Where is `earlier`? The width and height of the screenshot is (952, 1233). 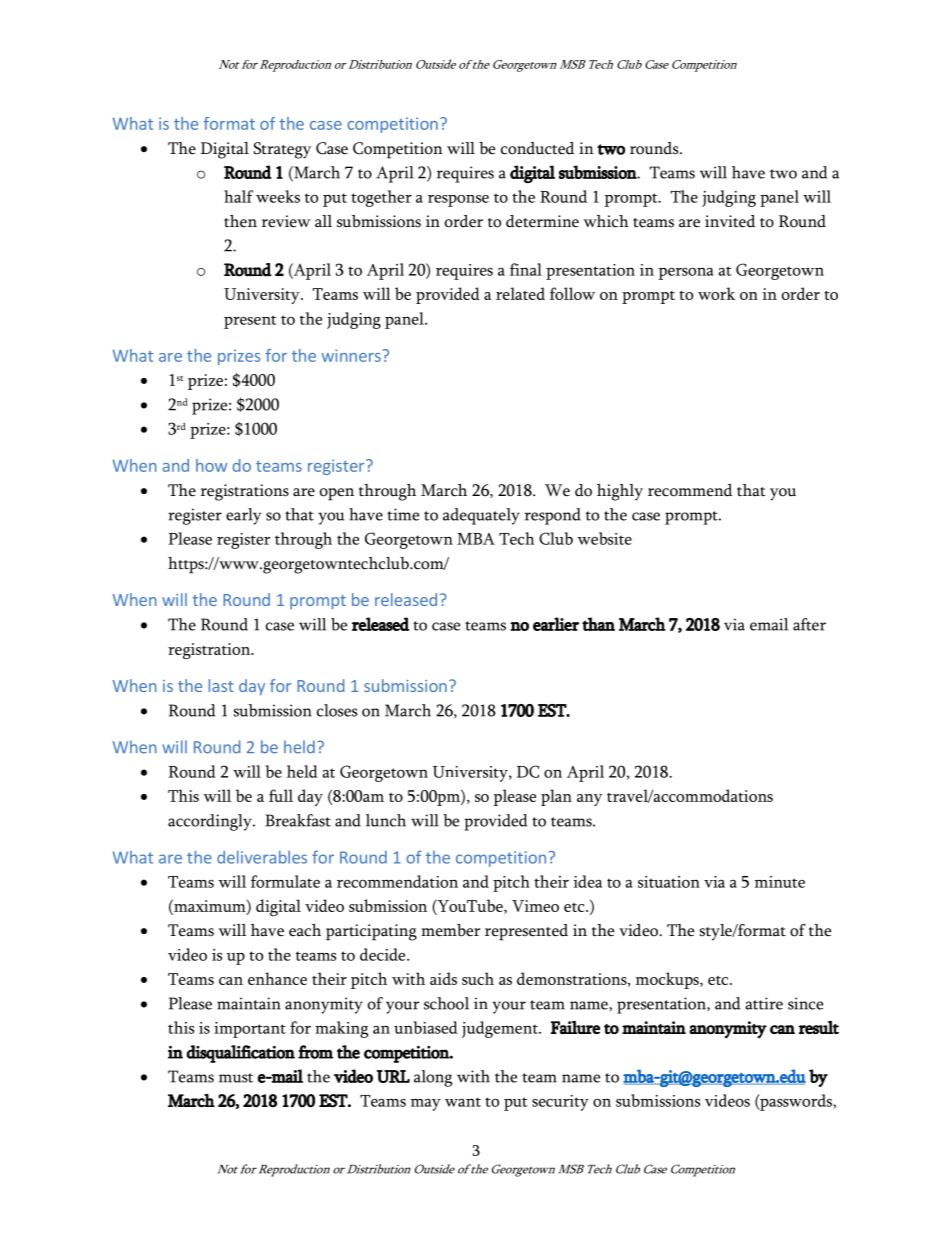
earlier is located at coordinates (556, 624).
